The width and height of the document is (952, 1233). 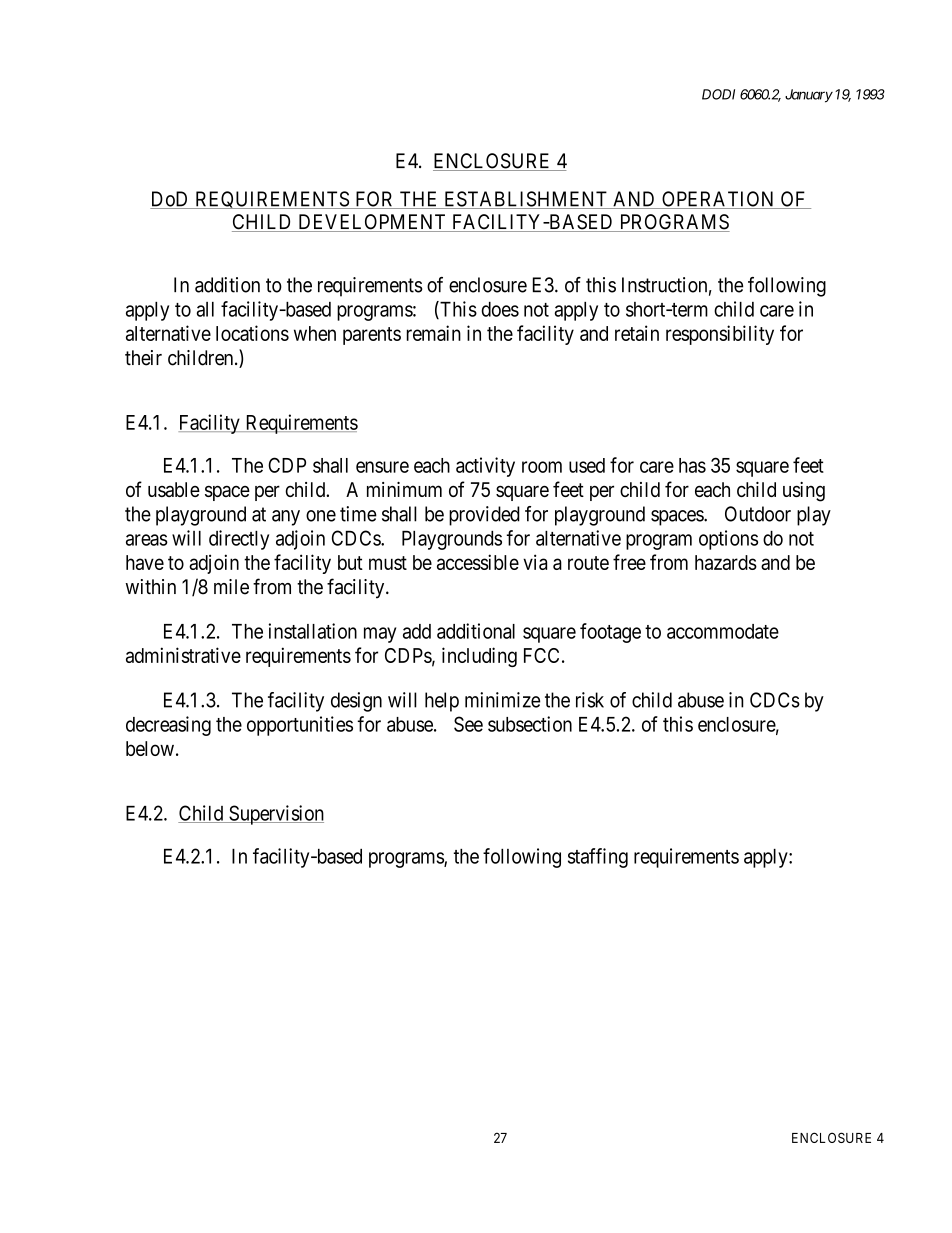 I want to click on DEVELOPMENT, so click(x=372, y=223).
